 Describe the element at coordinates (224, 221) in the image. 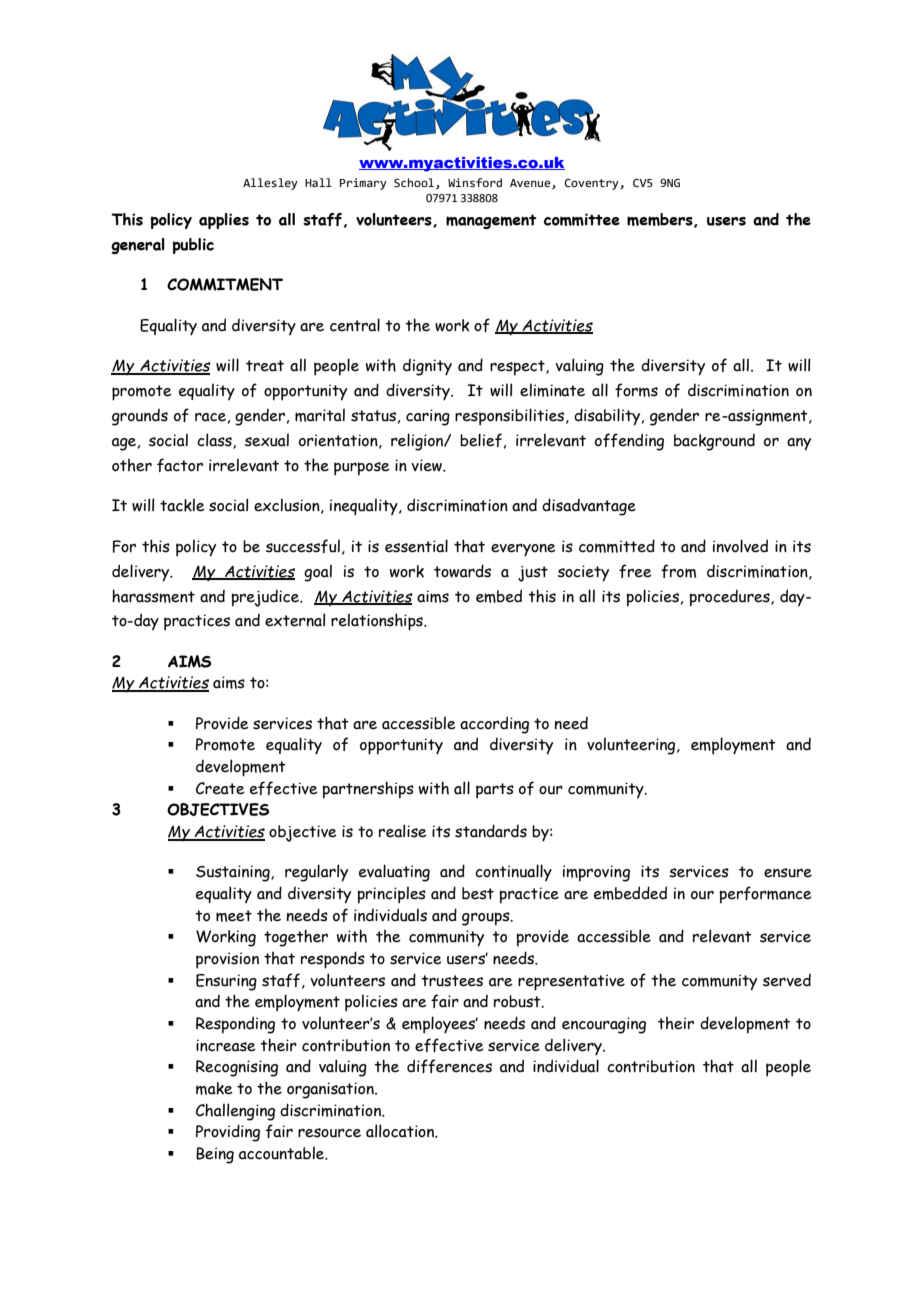

I see `applies` at that location.
